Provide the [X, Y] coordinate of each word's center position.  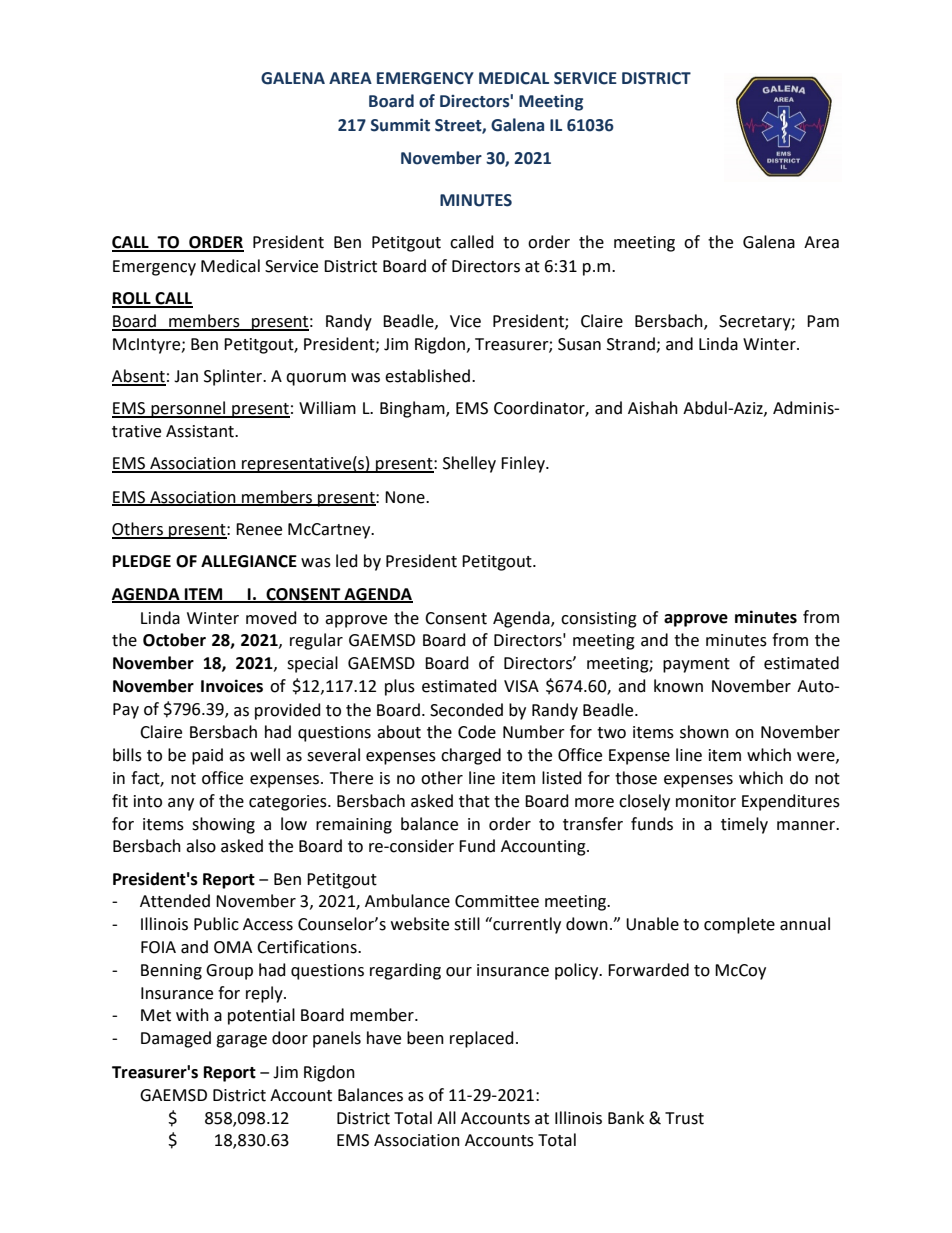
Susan [579, 344]
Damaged [176, 1039]
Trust [684, 1118]
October [174, 640]
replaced [482, 1039]
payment [696, 665]
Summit [400, 125]
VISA [521, 686]
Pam [823, 321]
